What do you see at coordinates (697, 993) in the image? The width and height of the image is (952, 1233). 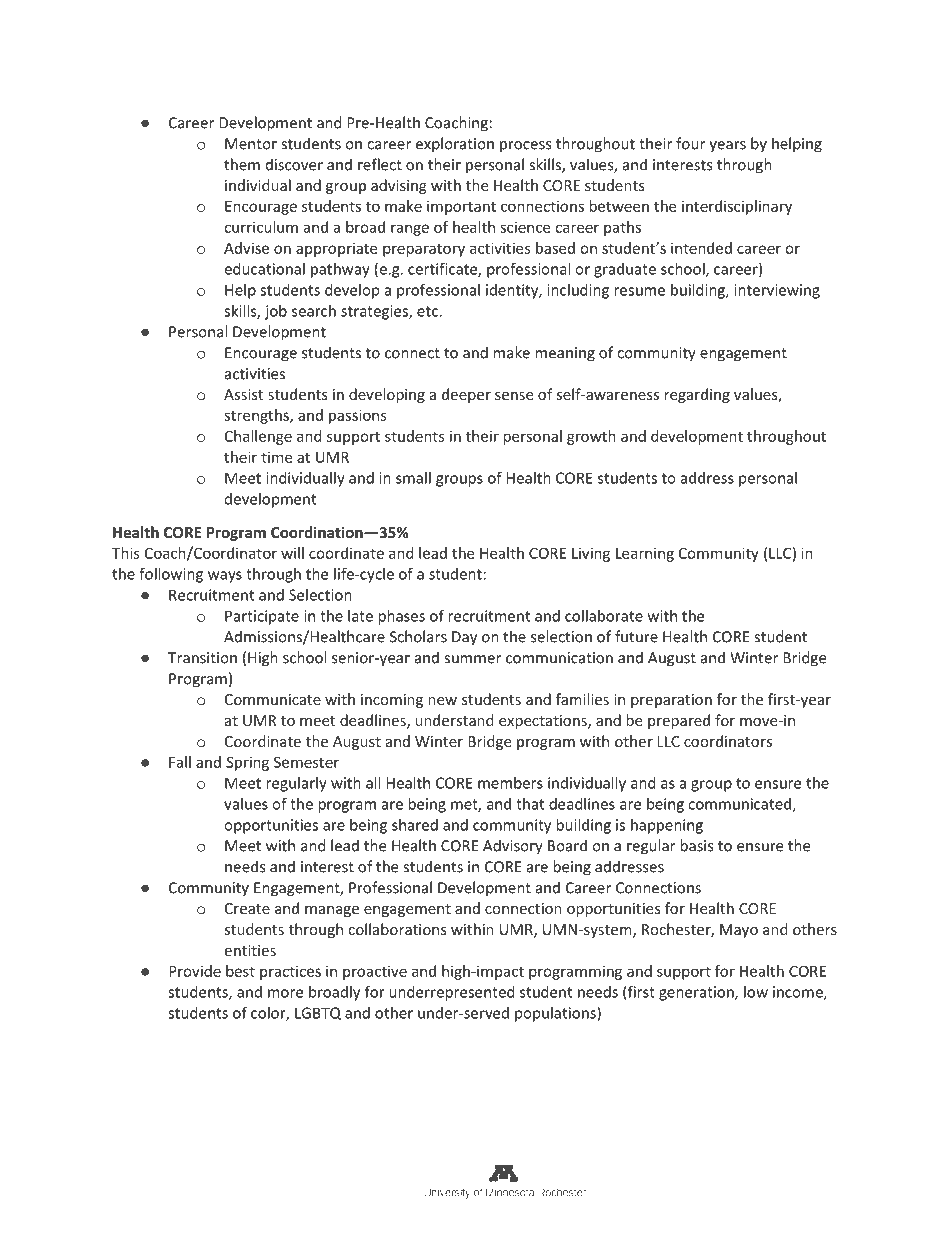 I see `generation` at bounding box center [697, 993].
